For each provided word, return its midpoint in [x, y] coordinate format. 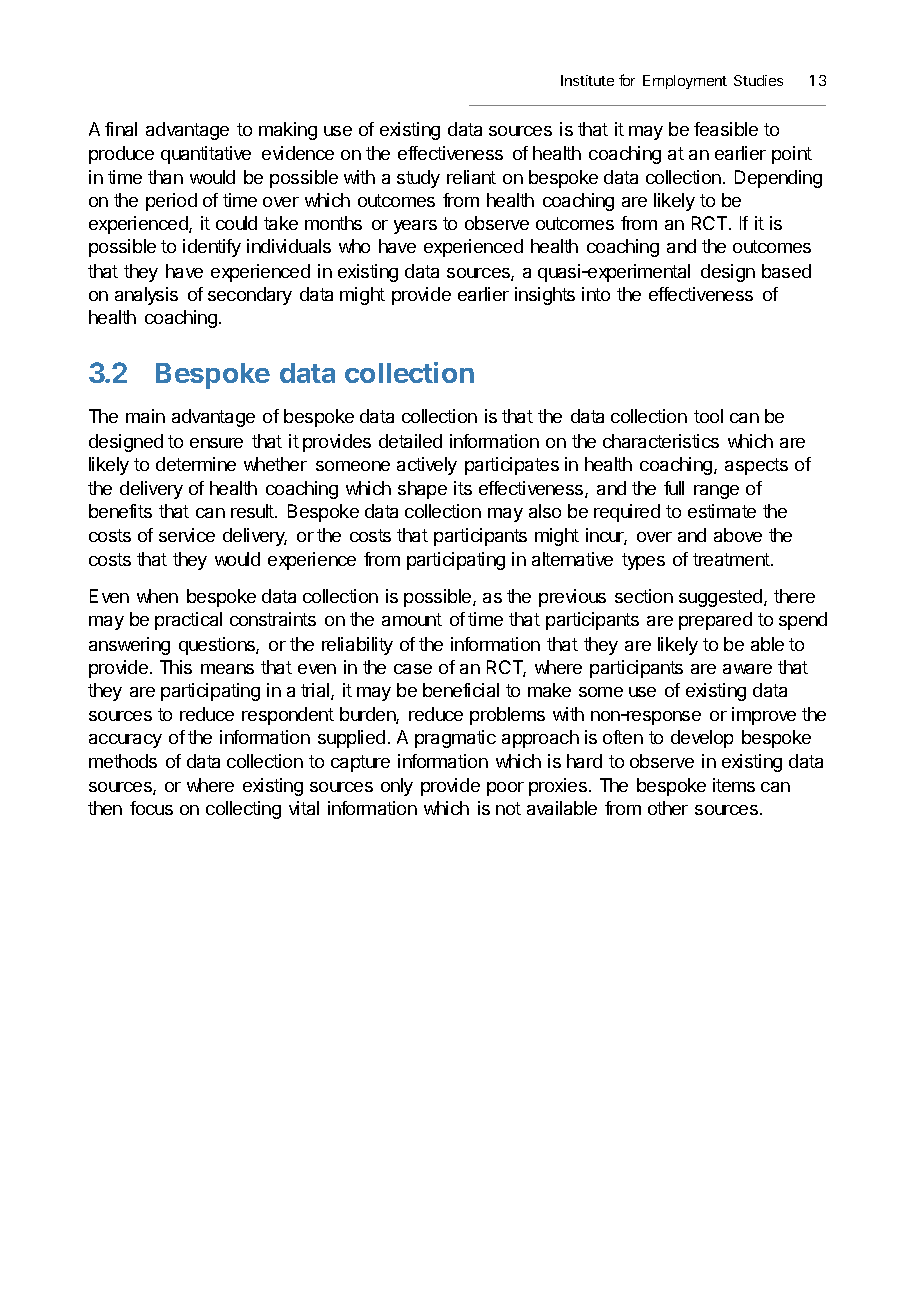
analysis [146, 296]
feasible [726, 129]
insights [545, 296]
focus [151, 808]
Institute [587, 80]
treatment [732, 559]
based [786, 271]
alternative [572, 559]
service [187, 535]
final [121, 129]
